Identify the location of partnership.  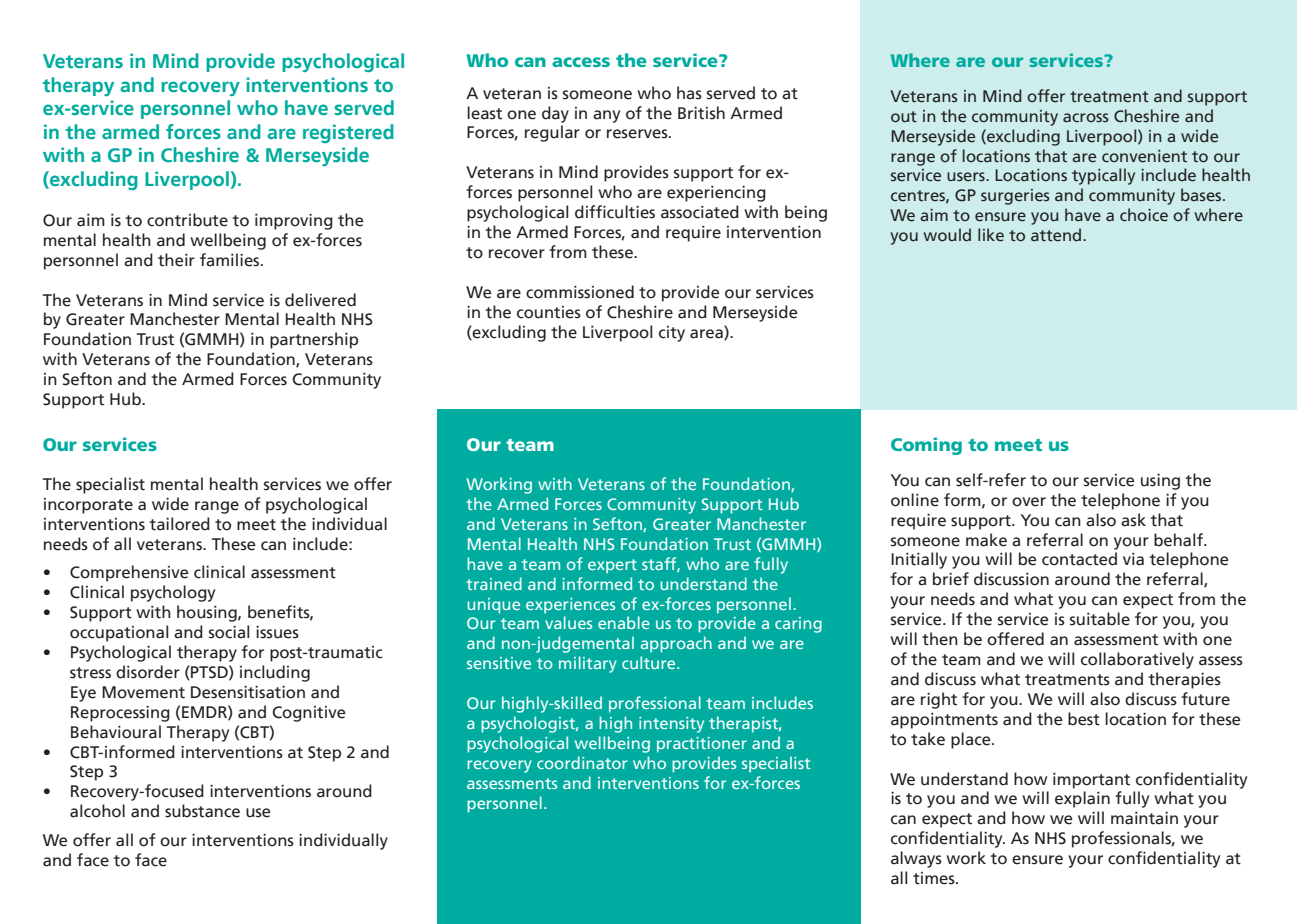
(314, 340).
